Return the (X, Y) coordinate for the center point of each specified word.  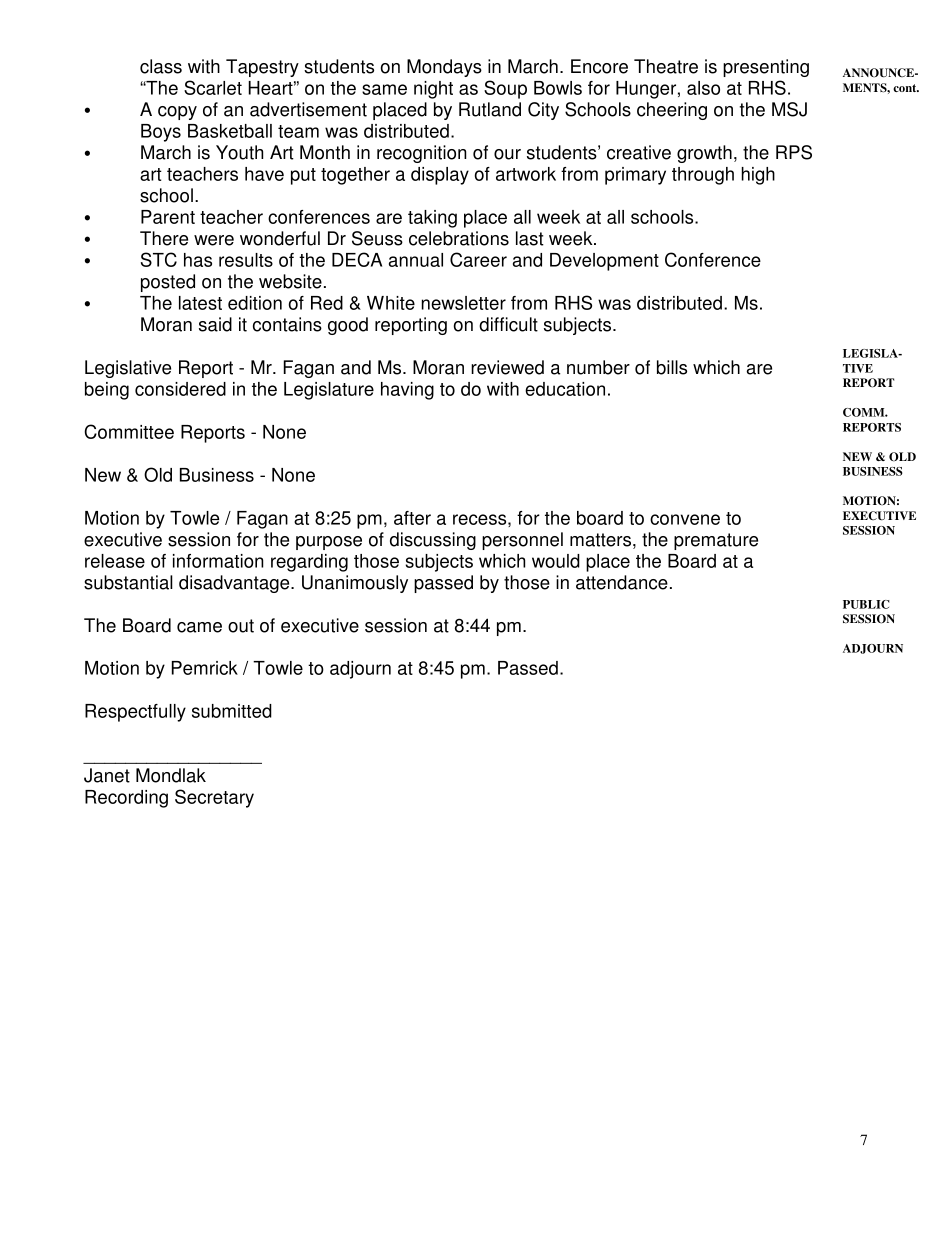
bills (672, 367)
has (198, 260)
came (199, 627)
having (407, 391)
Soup (505, 89)
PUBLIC (866, 604)
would (556, 561)
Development (604, 262)
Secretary (214, 798)
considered (180, 389)
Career (478, 259)
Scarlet (213, 87)
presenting (766, 68)
